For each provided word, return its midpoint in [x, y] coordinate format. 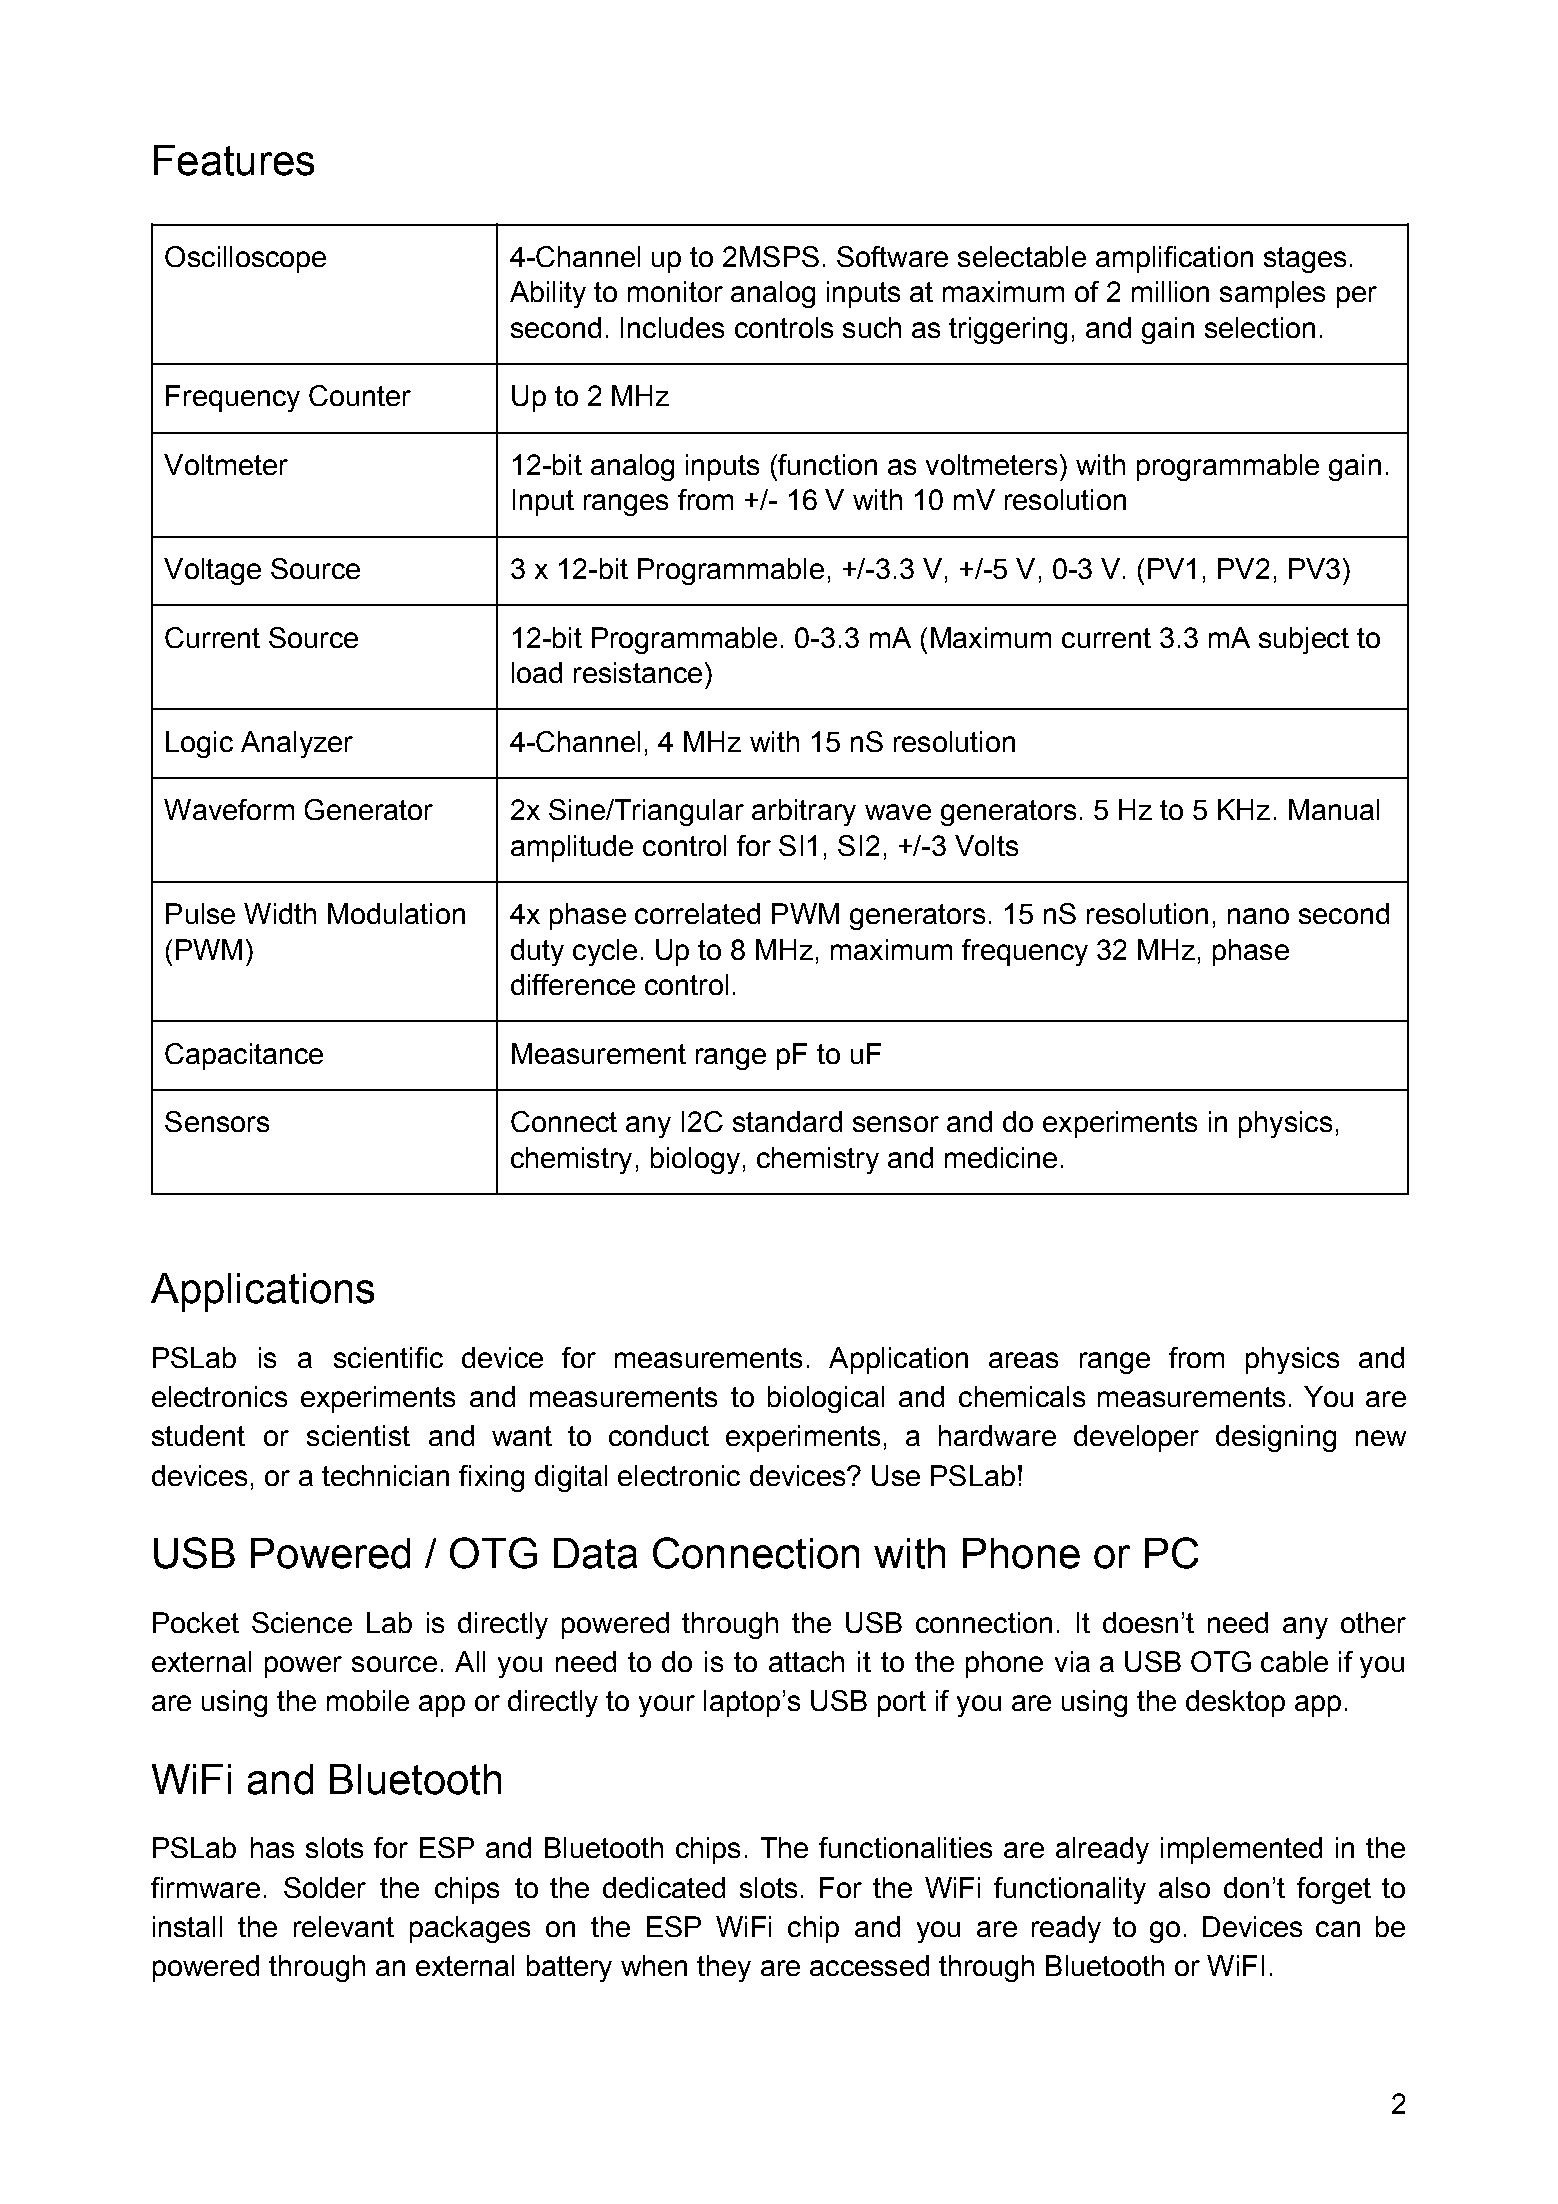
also [1184, 1887]
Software [892, 256]
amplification [1174, 259]
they [724, 1968]
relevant [344, 1926]
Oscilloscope [245, 259]
